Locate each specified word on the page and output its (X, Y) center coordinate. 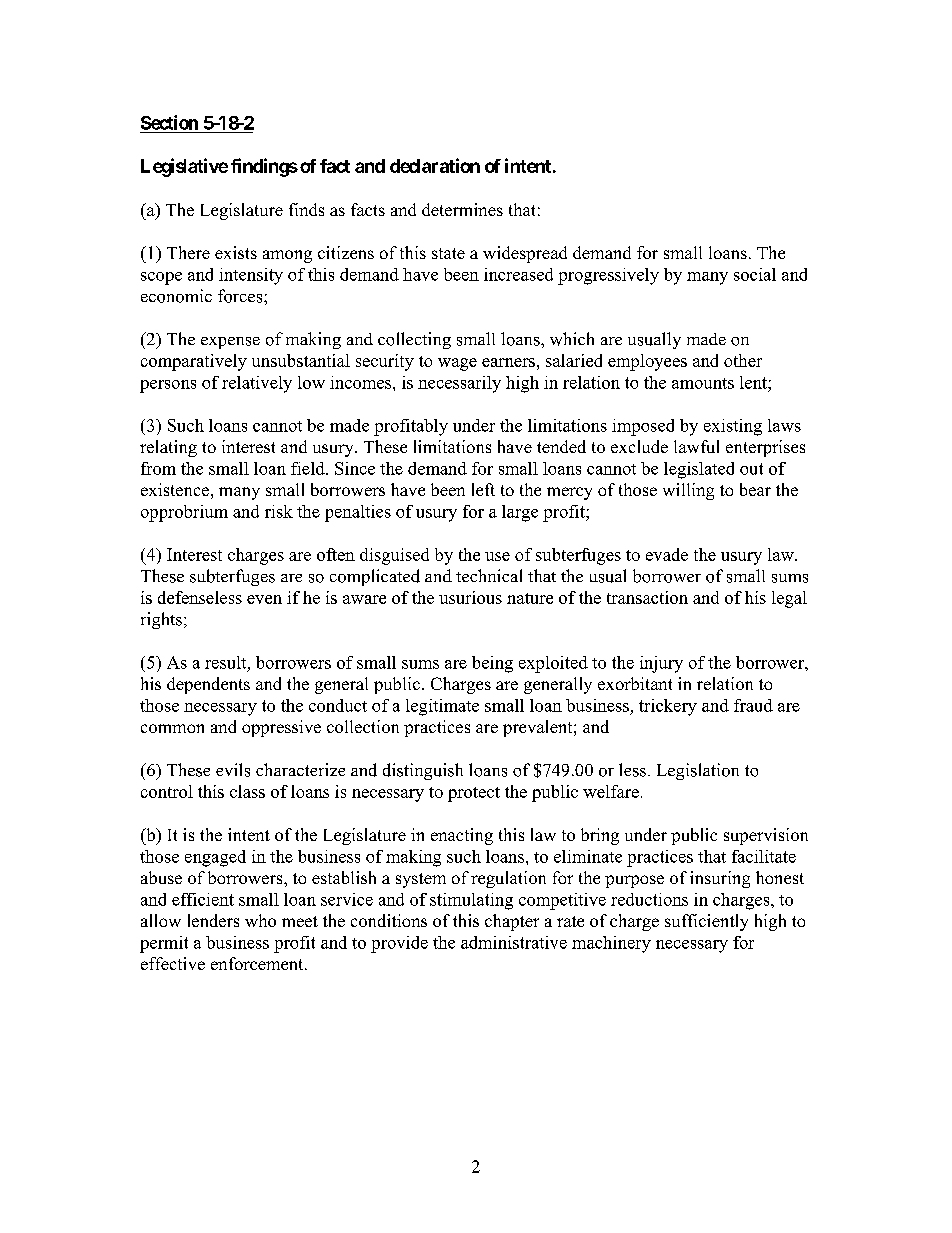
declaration (435, 165)
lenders (213, 920)
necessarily (459, 384)
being (492, 664)
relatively (257, 384)
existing (733, 427)
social (755, 274)
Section (169, 122)
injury (661, 664)
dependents (208, 685)
